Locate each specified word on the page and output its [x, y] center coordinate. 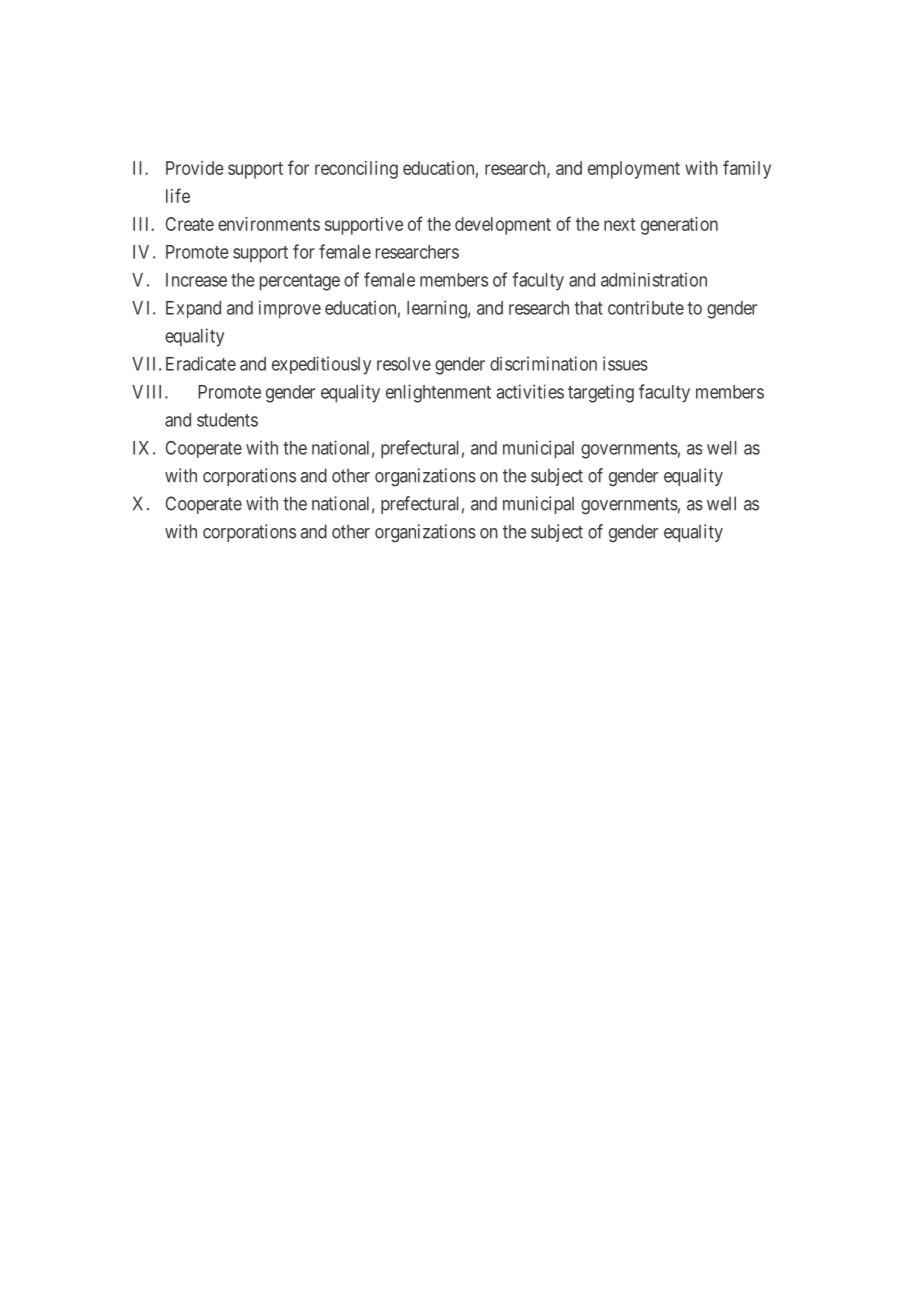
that [588, 308]
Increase [196, 280]
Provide [195, 168]
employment [634, 170]
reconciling [356, 170]
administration [654, 279]
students [227, 420]
